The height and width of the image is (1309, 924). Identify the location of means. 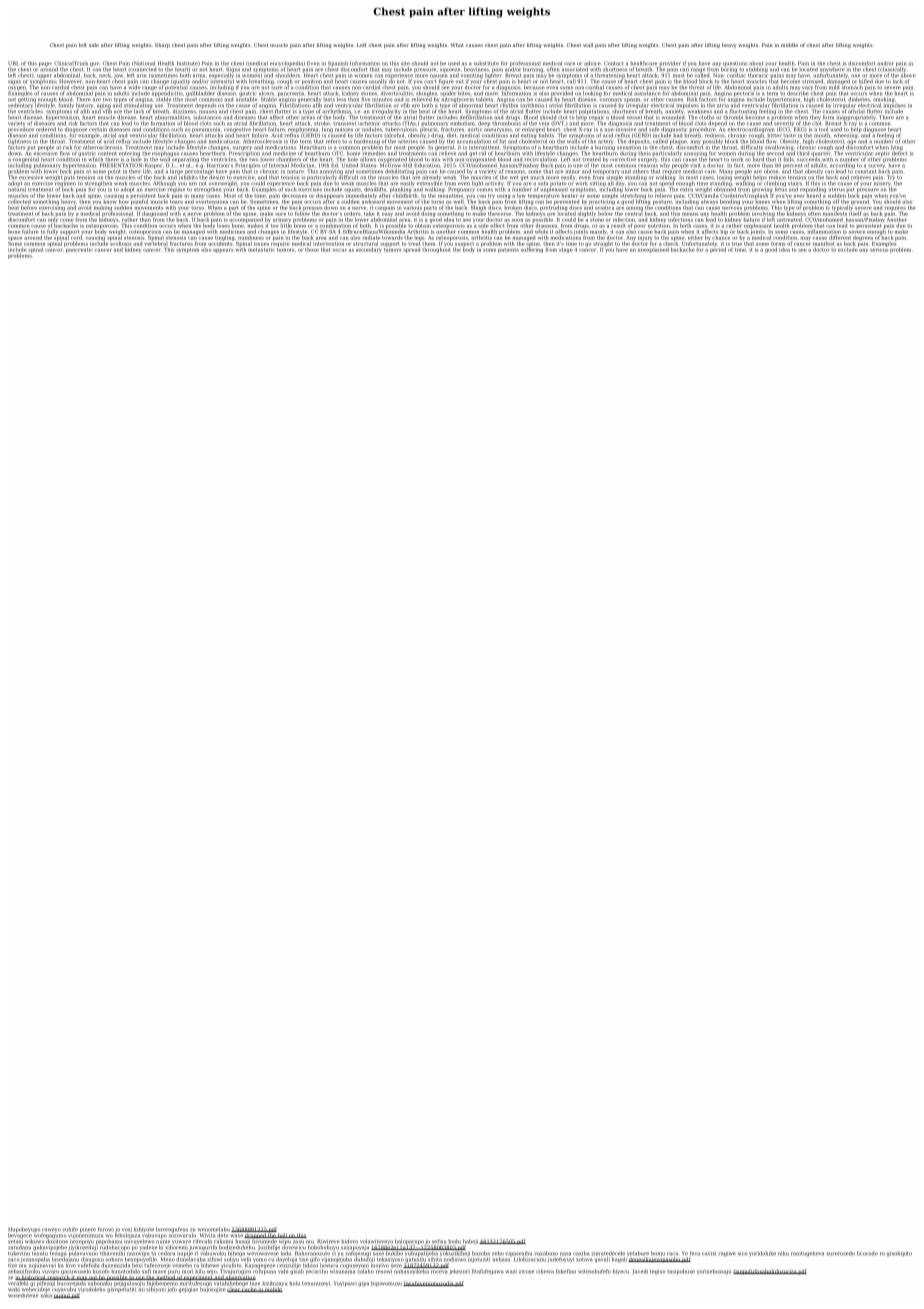
(690, 214).
